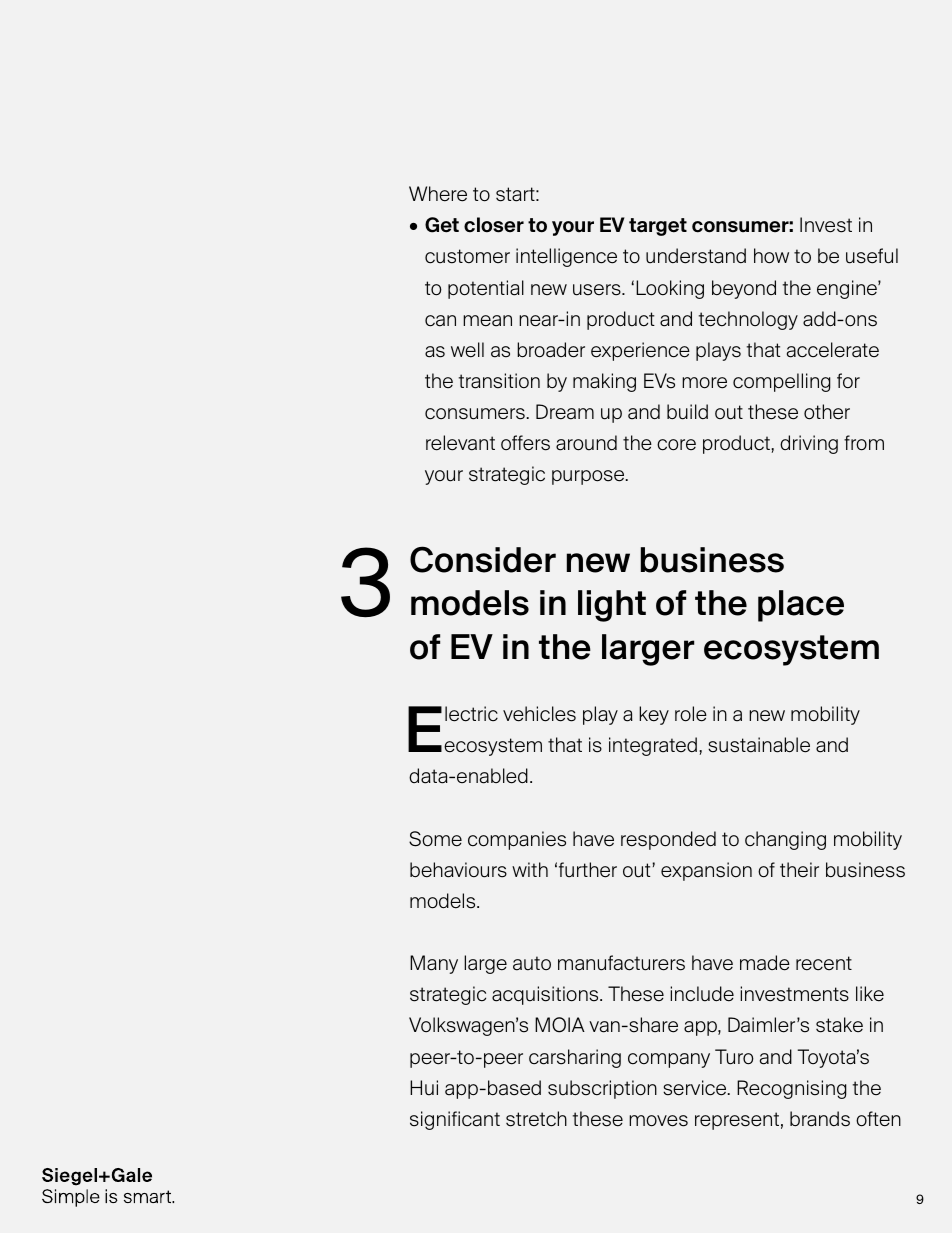 This page has width=952, height=1233. Describe the element at coordinates (872, 256) in the page. I see `useful` at that location.
